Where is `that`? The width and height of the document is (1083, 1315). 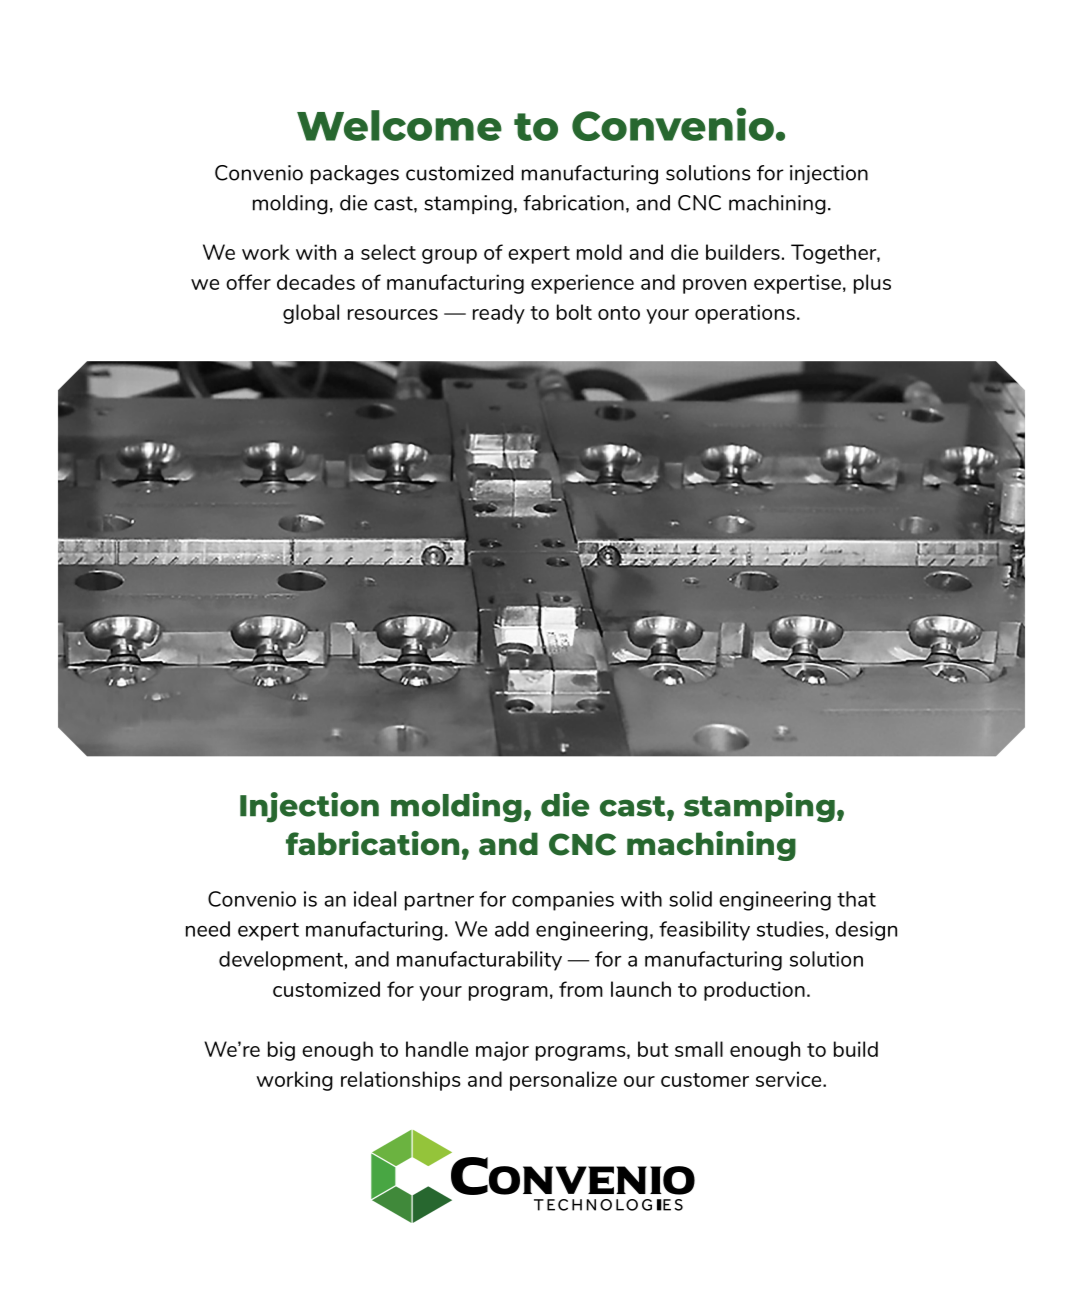
that is located at coordinates (856, 899).
